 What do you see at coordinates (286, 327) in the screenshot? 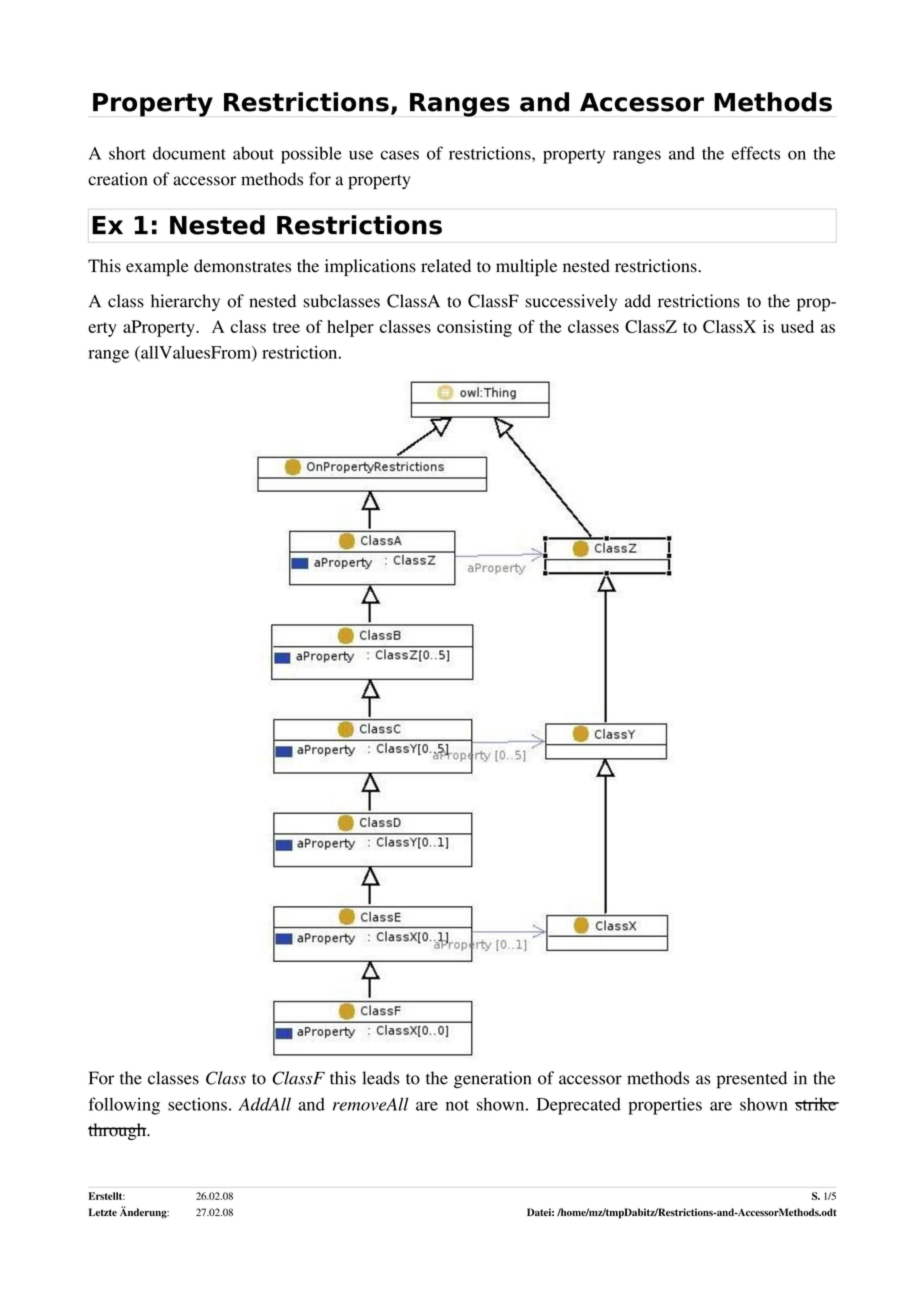
I see `tree` at bounding box center [286, 327].
